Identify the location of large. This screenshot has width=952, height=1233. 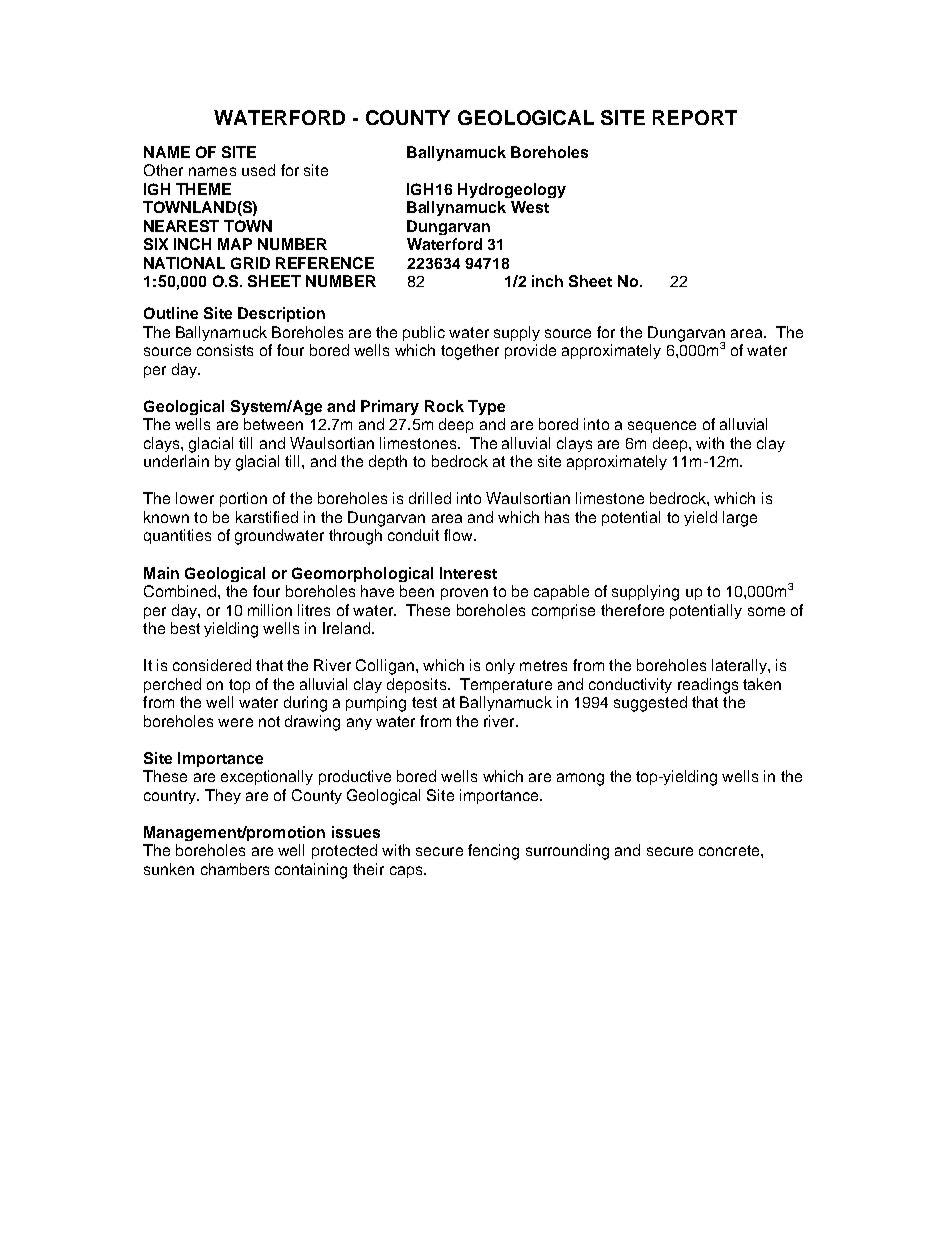
(740, 519).
